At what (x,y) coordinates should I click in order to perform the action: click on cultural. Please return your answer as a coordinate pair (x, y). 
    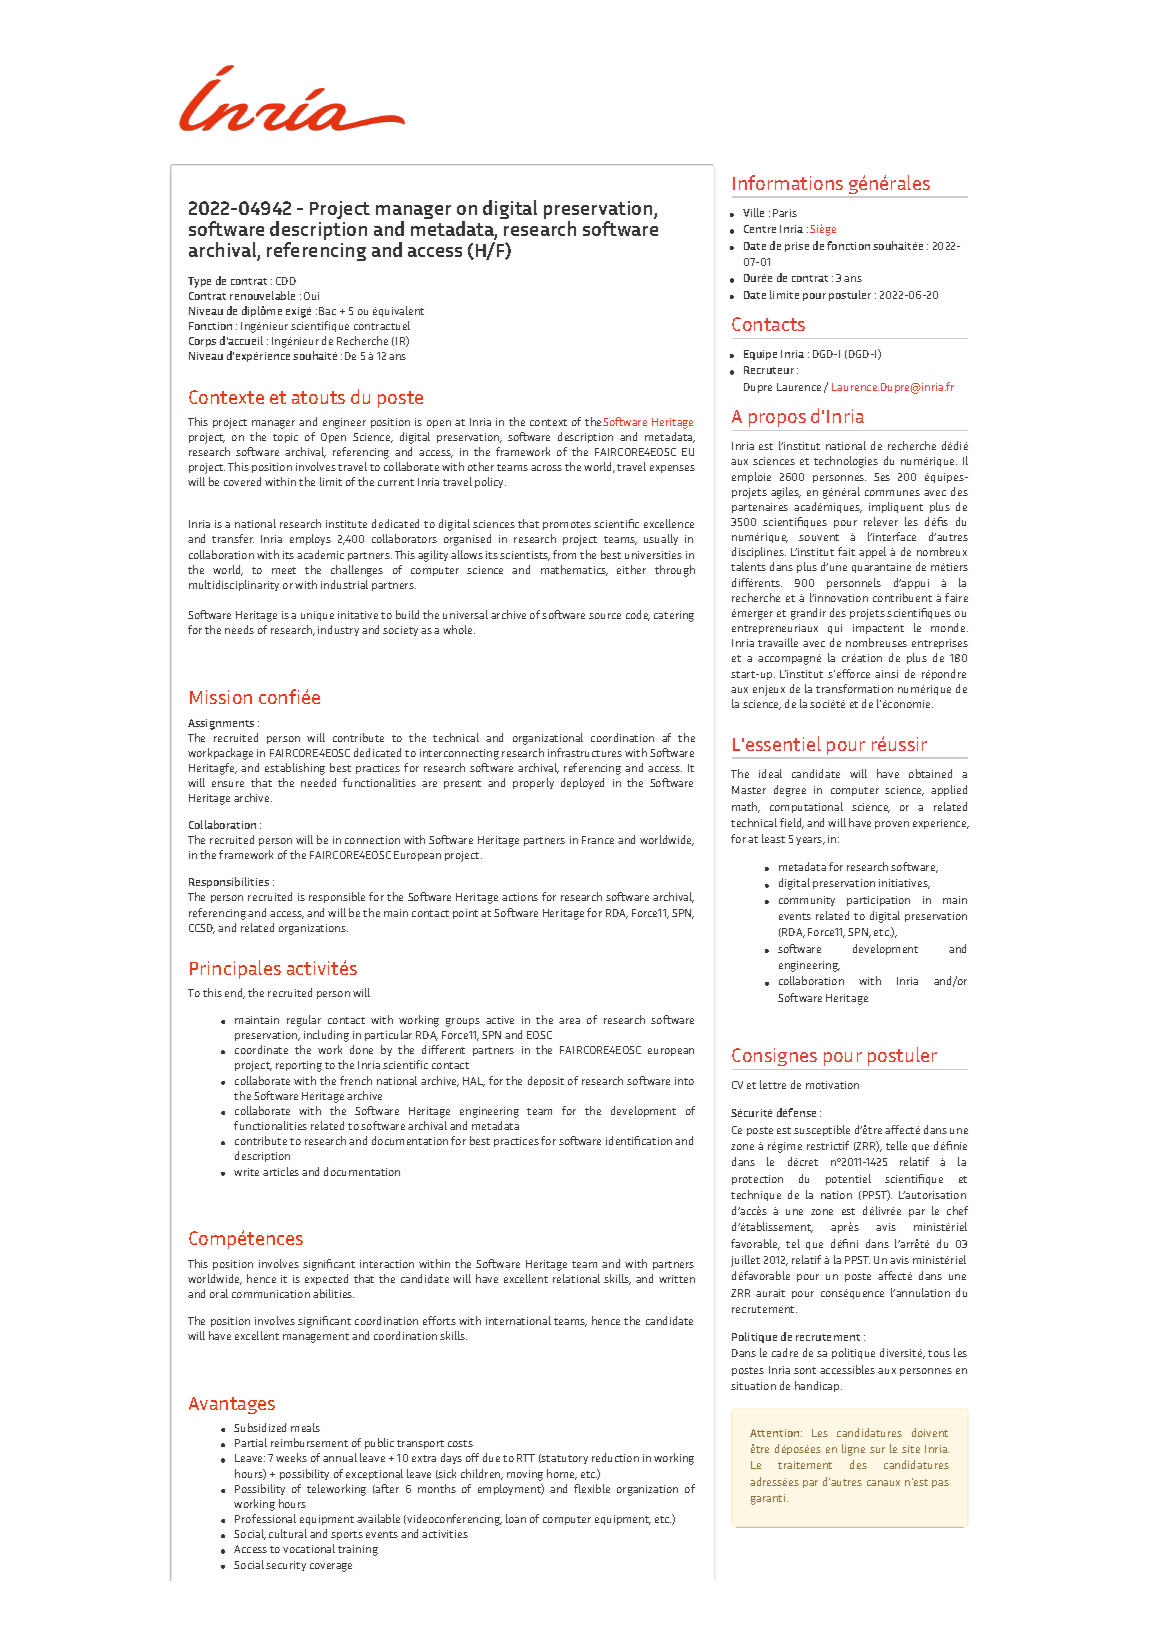
    Looking at the image, I should click on (288, 1533).
